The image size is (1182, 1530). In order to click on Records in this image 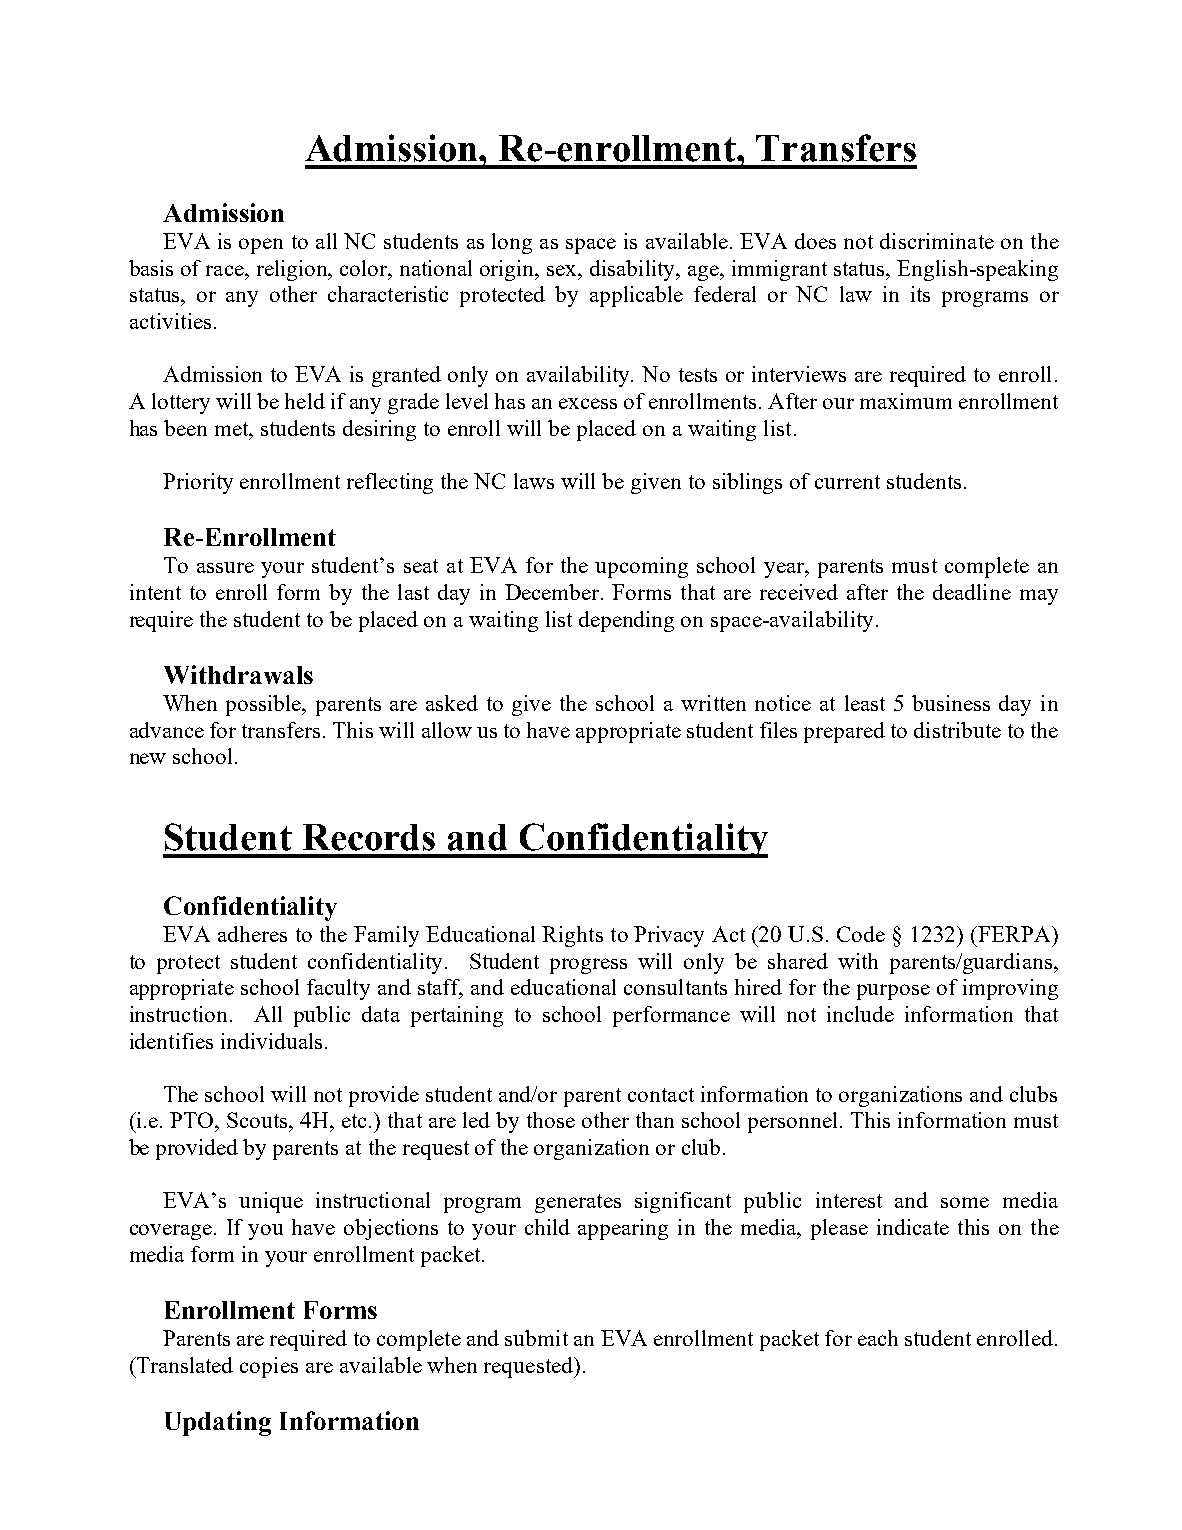, I will do `click(369, 837)`.
